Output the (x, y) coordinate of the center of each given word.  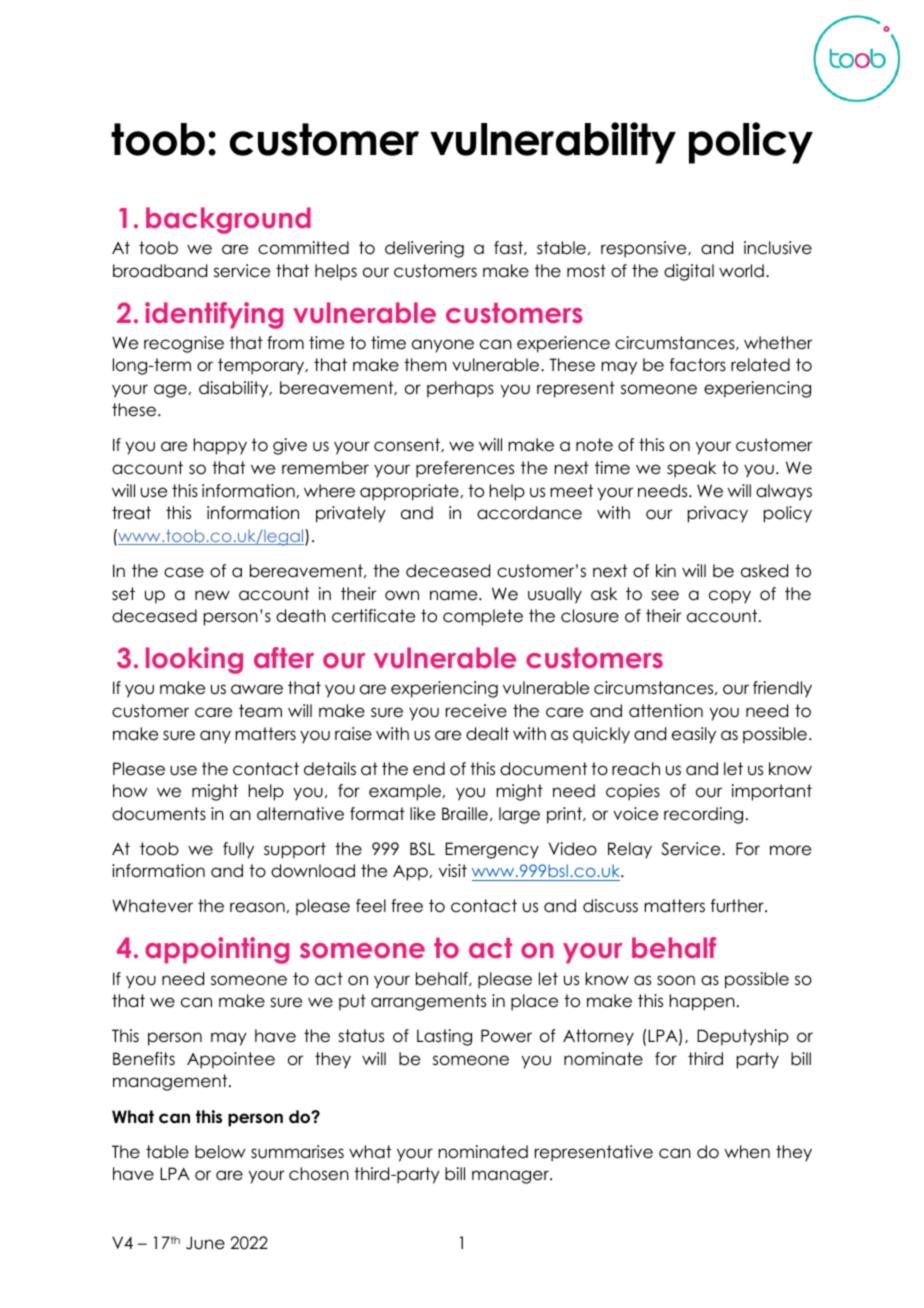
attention (666, 711)
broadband (160, 271)
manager (511, 1177)
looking (194, 660)
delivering (424, 249)
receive (476, 711)
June (205, 1243)
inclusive (778, 248)
